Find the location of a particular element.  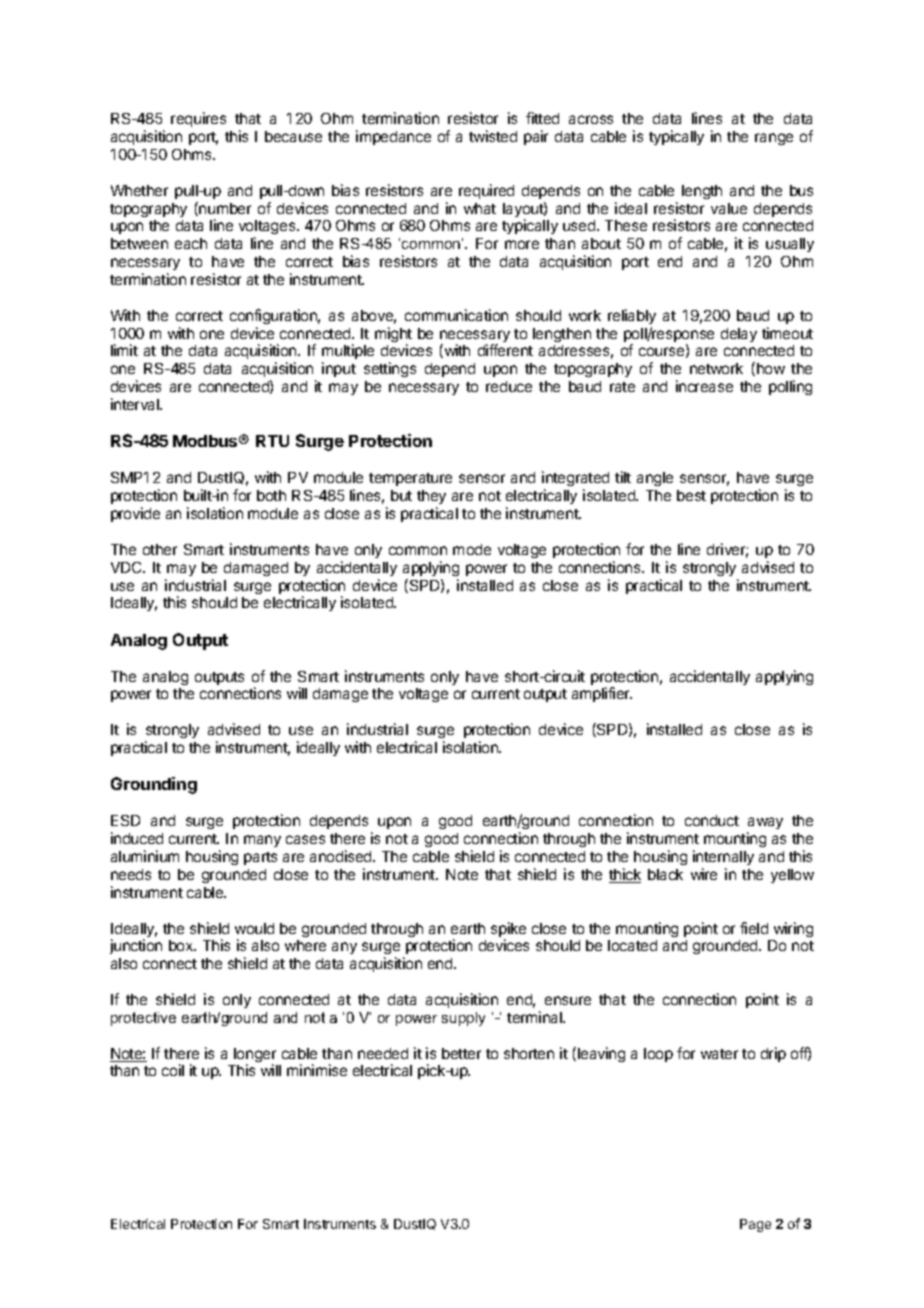

better is located at coordinates (461, 1053).
